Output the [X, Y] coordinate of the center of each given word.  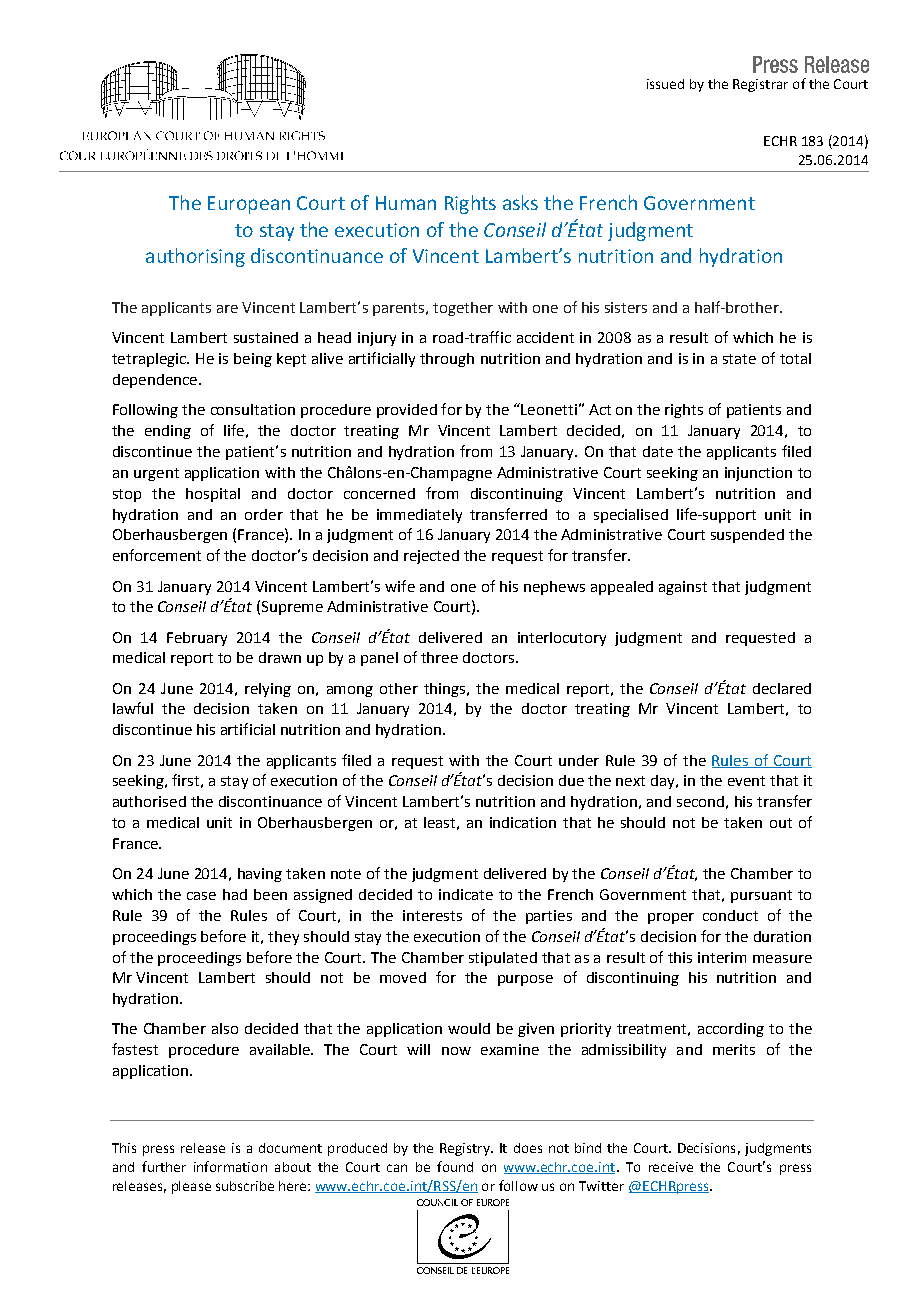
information [230, 1166]
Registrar [760, 85]
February [197, 639]
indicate [466, 894]
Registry [466, 1149]
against [683, 588]
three [439, 657]
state [739, 359]
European [249, 205]
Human [406, 203]
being [253, 360]
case [201, 896]
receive [671, 1167]
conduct [730, 915]
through [447, 360]
